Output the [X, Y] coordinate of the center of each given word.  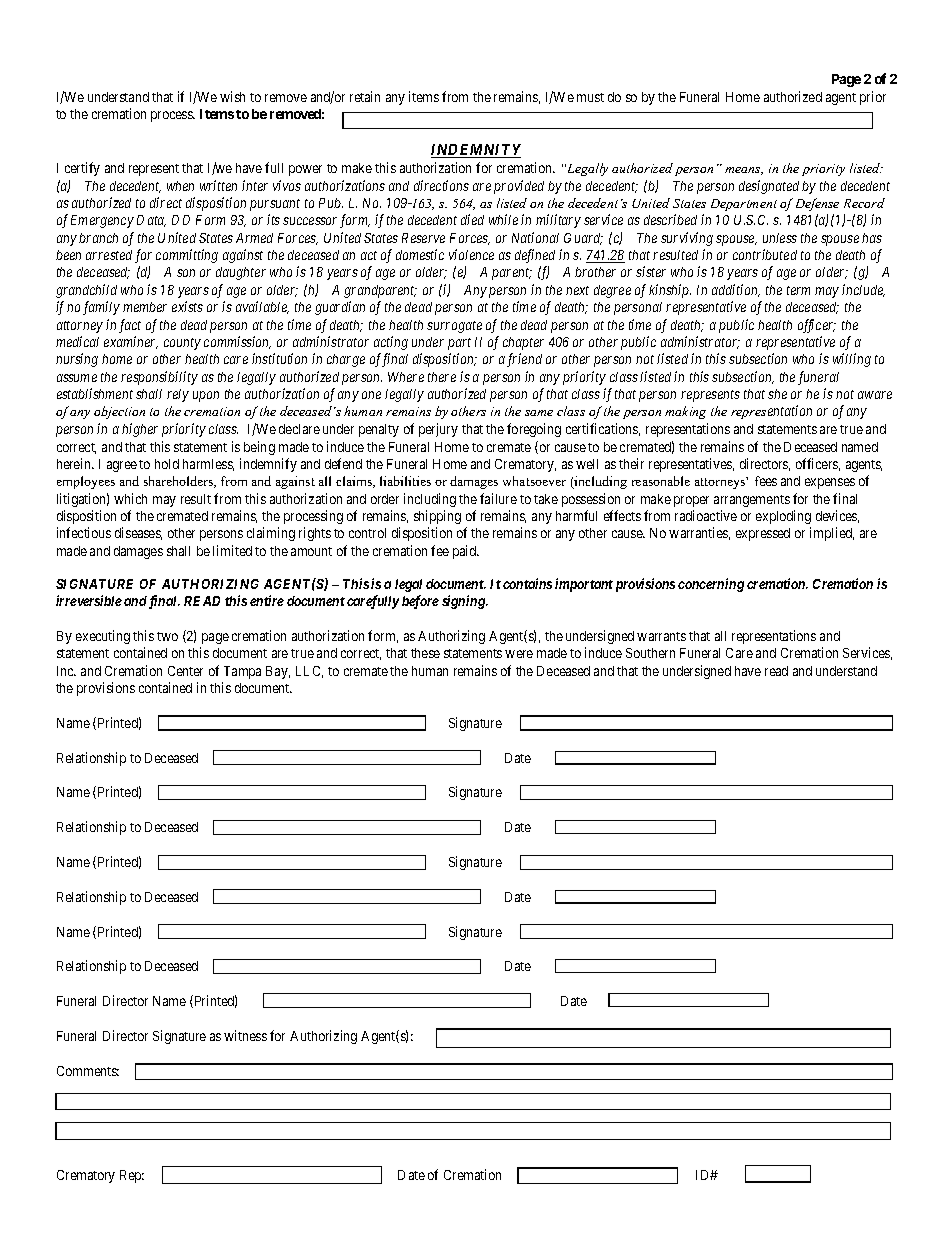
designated [769, 187]
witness [245, 1035]
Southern [650, 653]
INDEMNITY [476, 151]
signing [464, 602]
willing [852, 360]
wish [232, 96]
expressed [763, 534]
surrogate [454, 327]
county [182, 344]
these [425, 653]
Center [185, 671]
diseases [138, 533]
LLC [309, 672]
